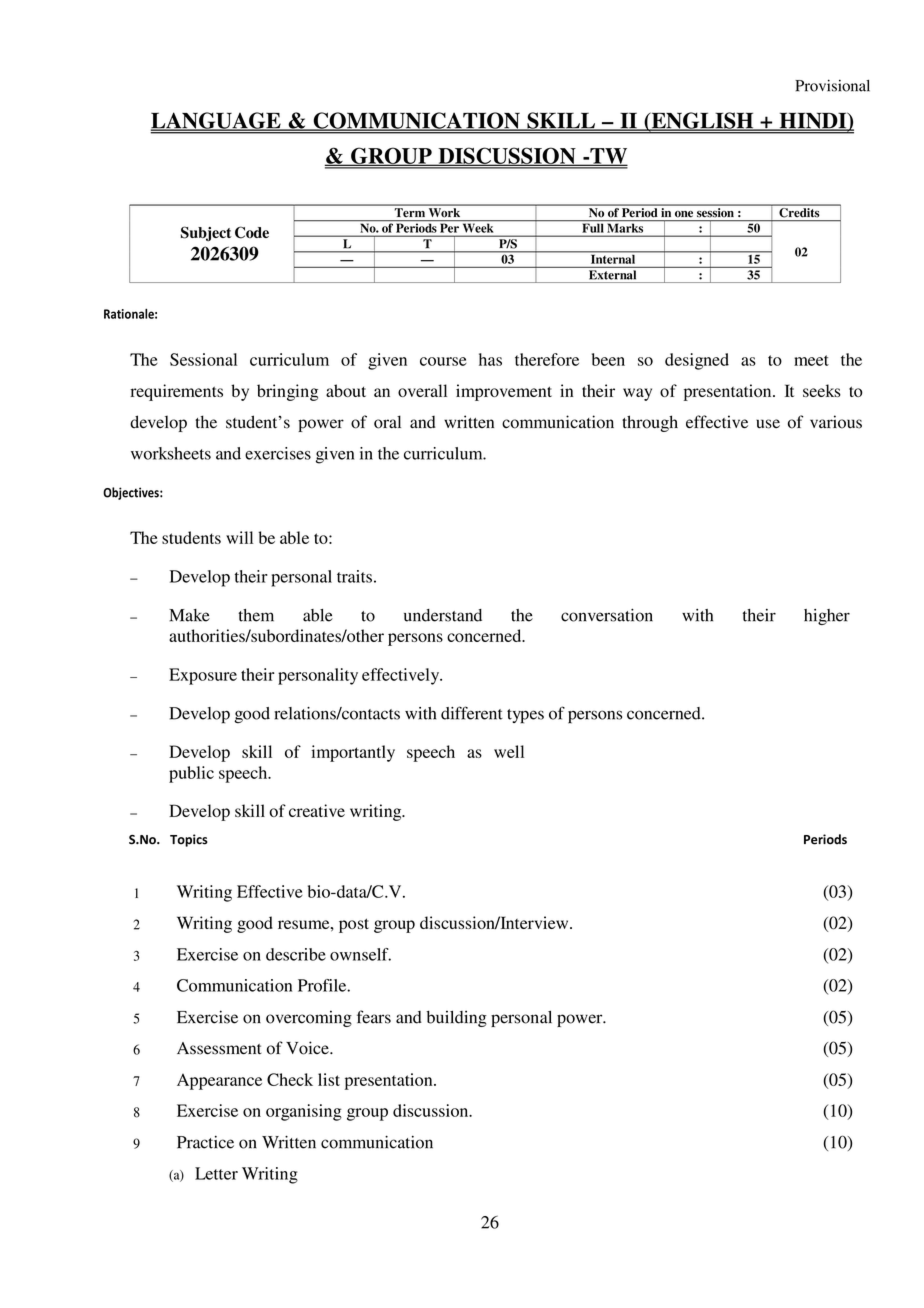 This screenshot has width=924, height=1308. What do you see at coordinates (827, 617) in the screenshot?
I see `higher` at bounding box center [827, 617].
